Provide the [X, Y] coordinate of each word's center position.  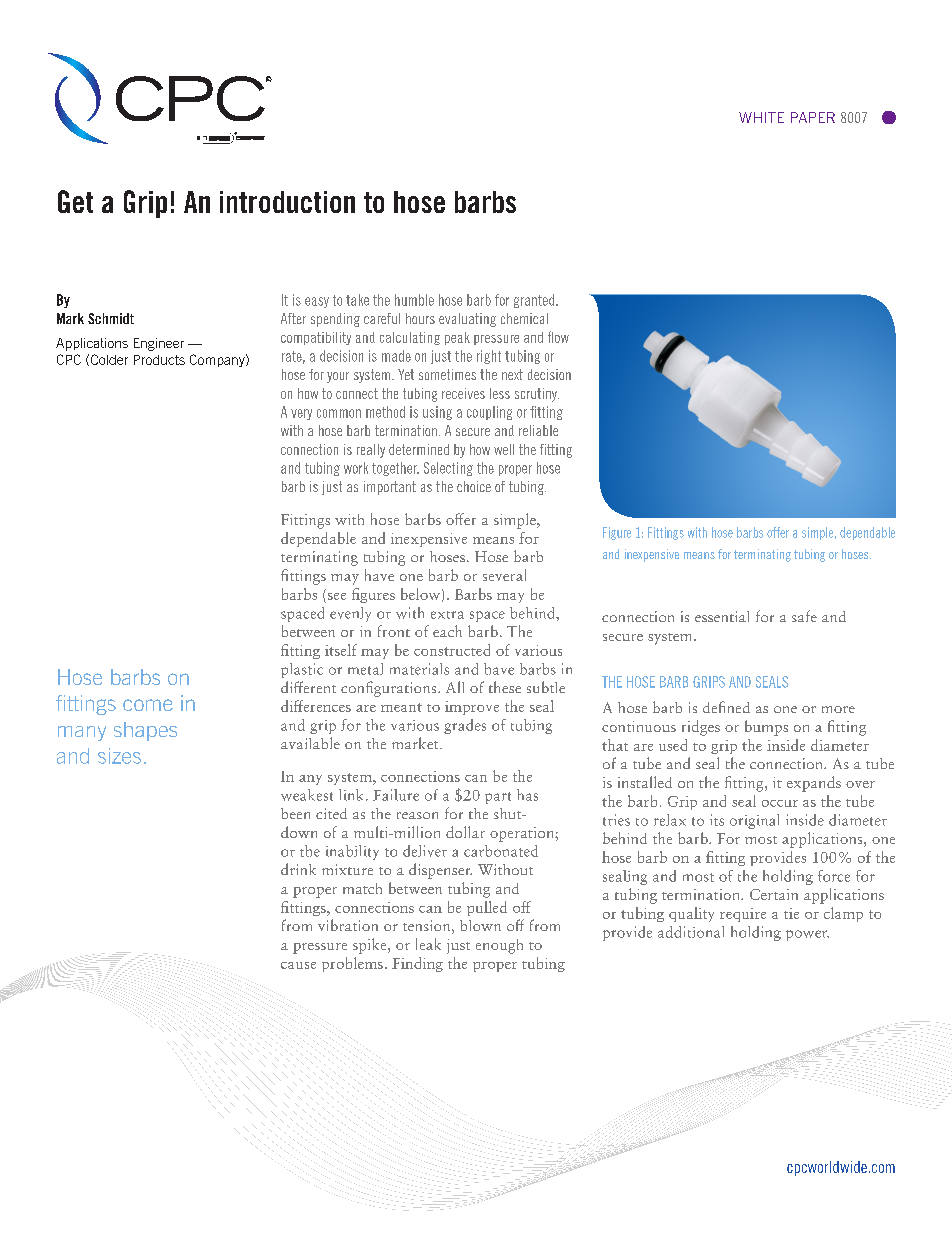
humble [414, 300]
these [505, 687]
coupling [489, 413]
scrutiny [537, 395]
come [148, 705]
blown [480, 925]
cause [298, 965]
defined [726, 707]
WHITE [761, 117]
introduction [287, 202]
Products [159, 360]
